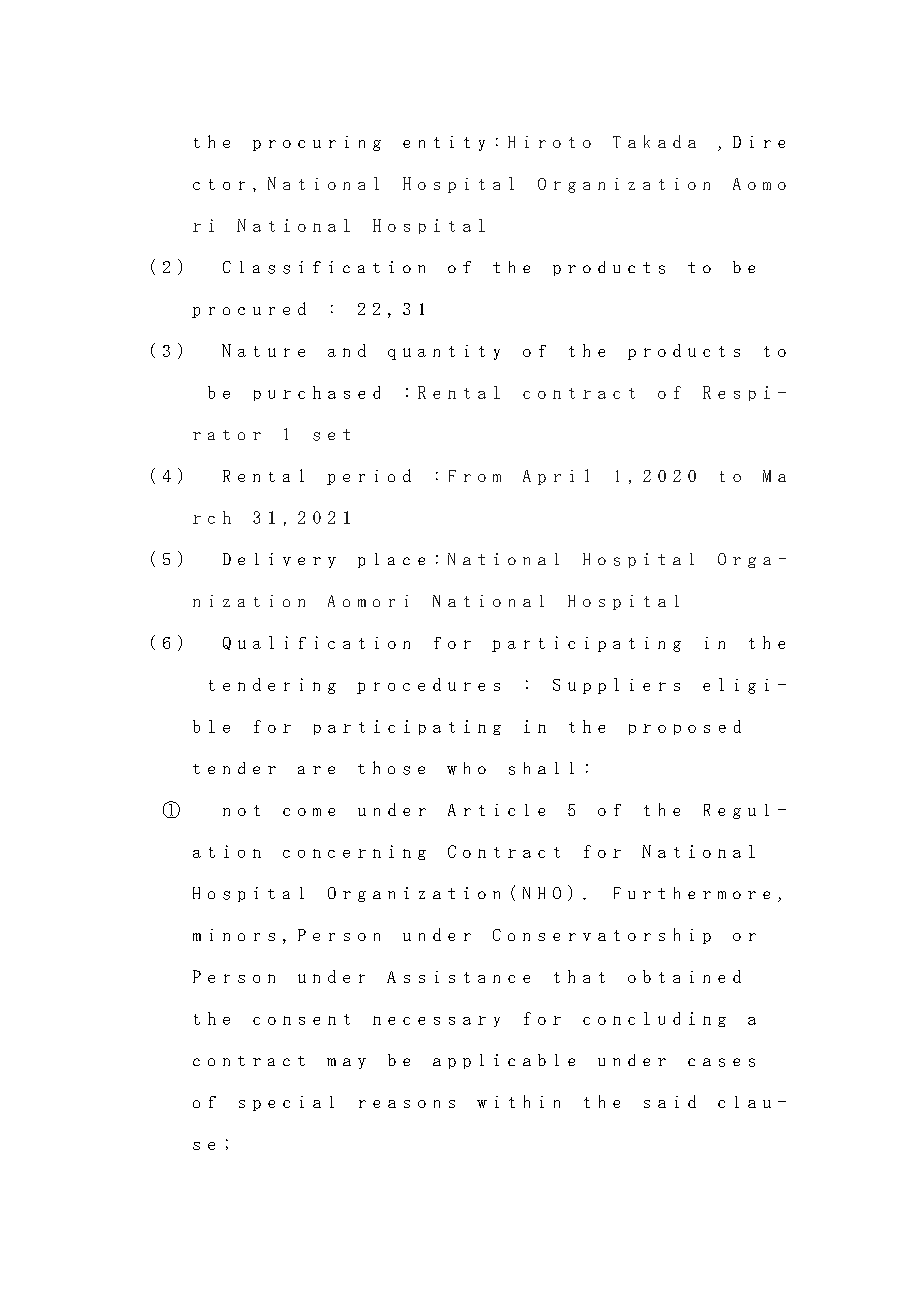 The width and height of the document is (924, 1308). I want to click on Delivery, so click(279, 560).
